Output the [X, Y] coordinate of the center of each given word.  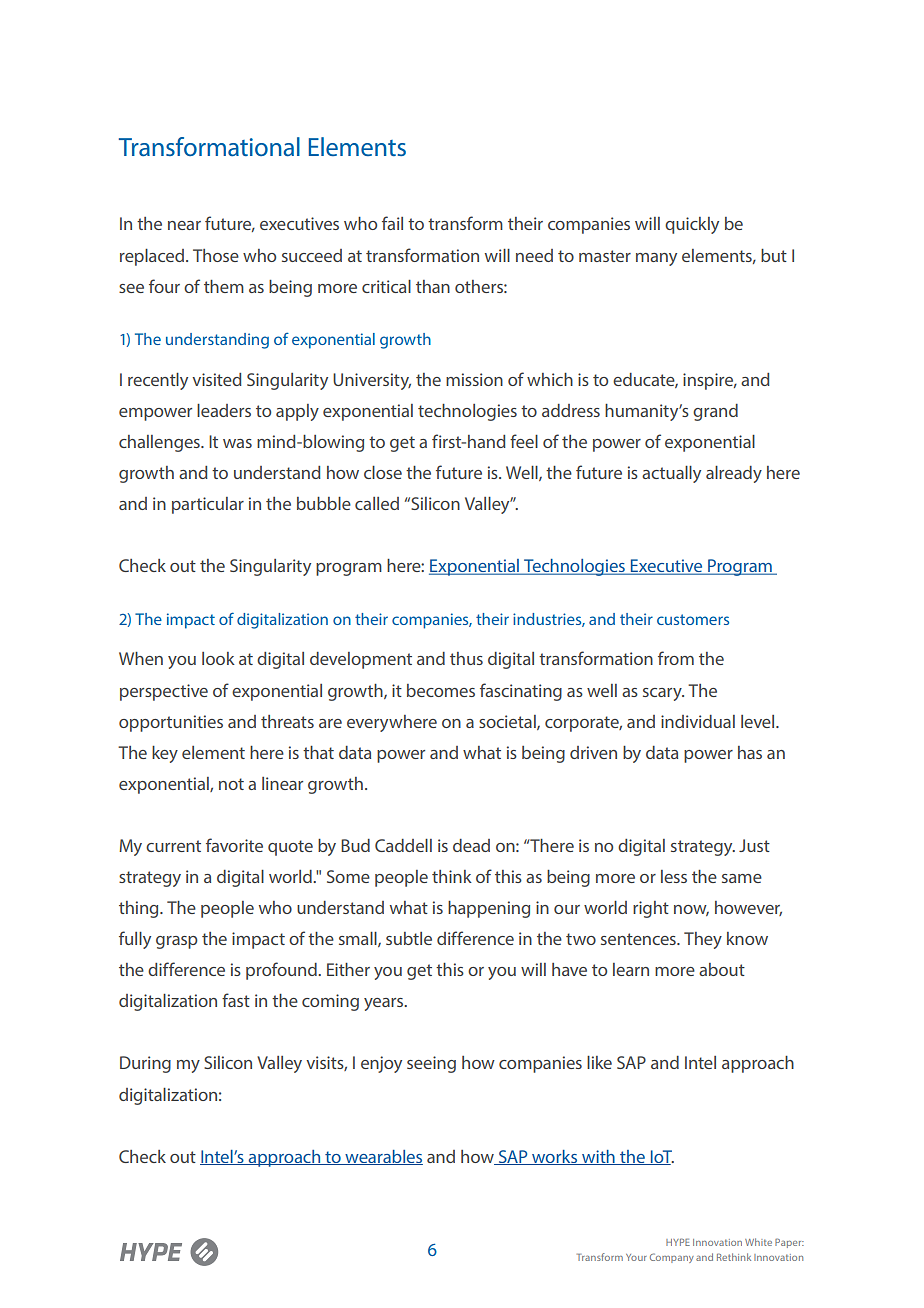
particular [208, 505]
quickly [692, 225]
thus [466, 658]
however [748, 908]
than [433, 286]
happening [489, 909]
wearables [383, 1157]
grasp [177, 942]
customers [693, 619]
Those [216, 255]
